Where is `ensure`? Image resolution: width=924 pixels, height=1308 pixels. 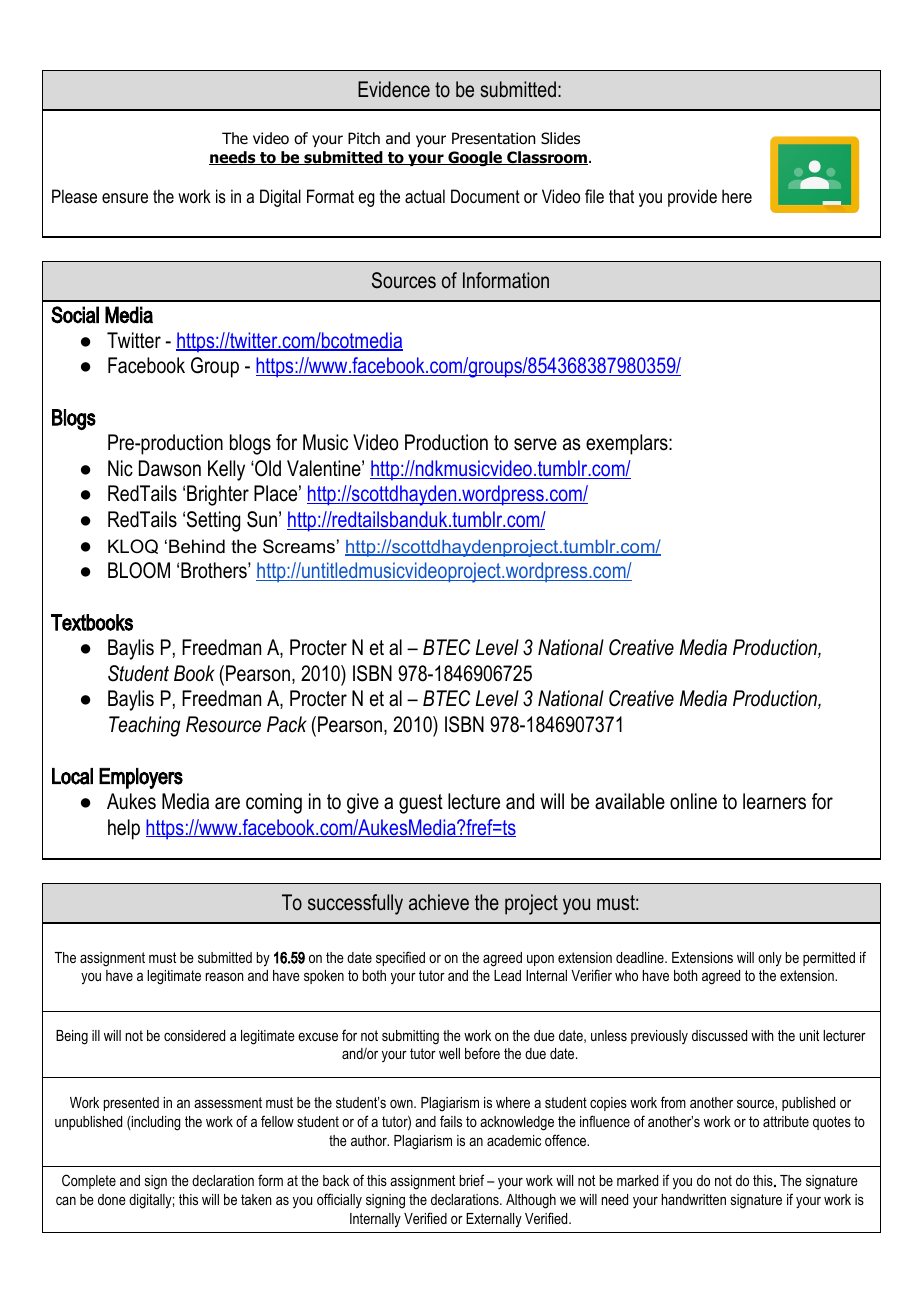 ensure is located at coordinates (125, 198).
